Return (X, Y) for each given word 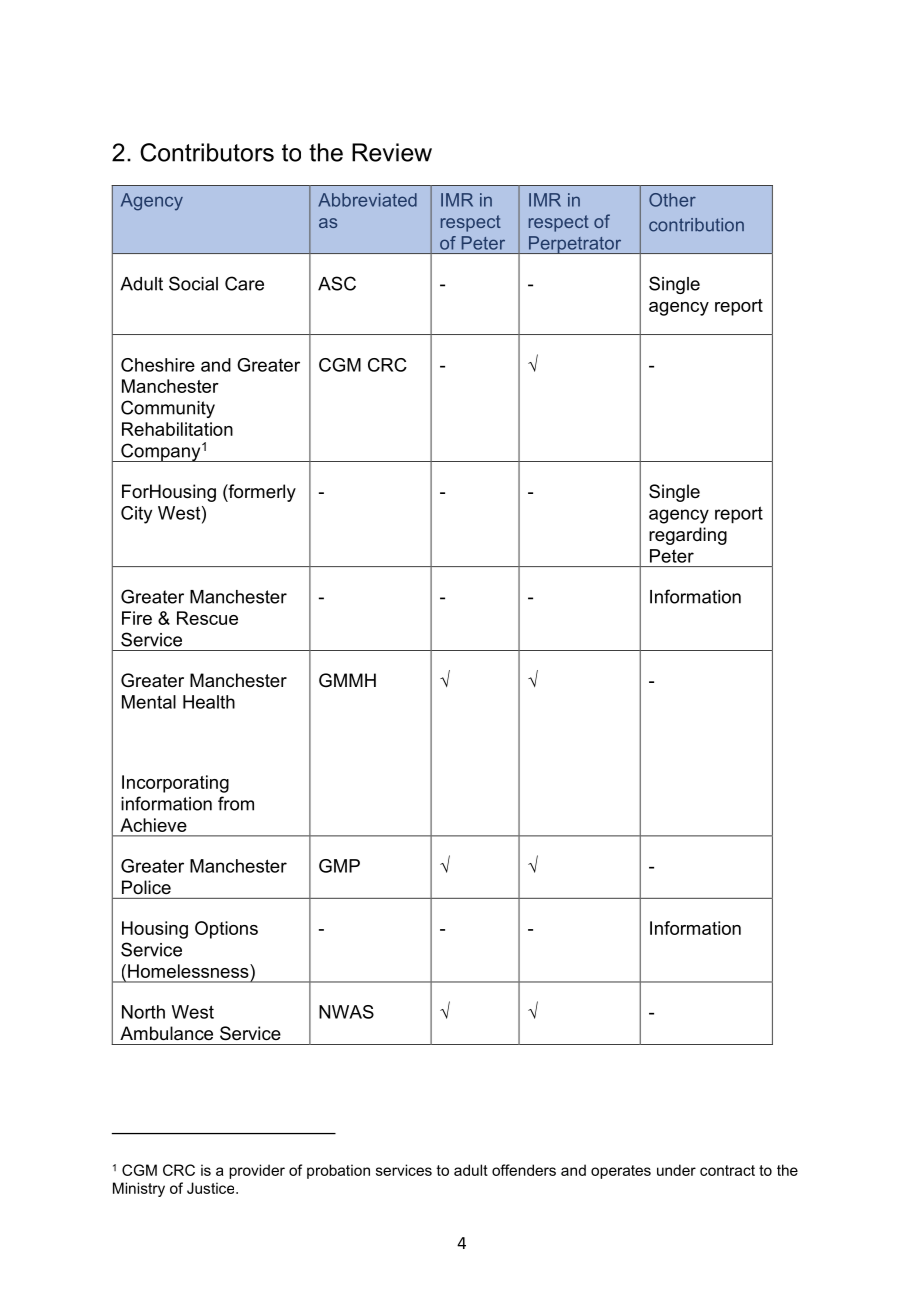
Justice (212, 1188)
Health (209, 702)
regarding (688, 536)
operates (621, 1172)
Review (392, 152)
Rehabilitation (177, 429)
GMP (339, 866)
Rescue (207, 618)
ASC (337, 283)
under (676, 1170)
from (236, 803)
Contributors (207, 152)
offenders (524, 1170)
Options (226, 930)
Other (672, 200)
